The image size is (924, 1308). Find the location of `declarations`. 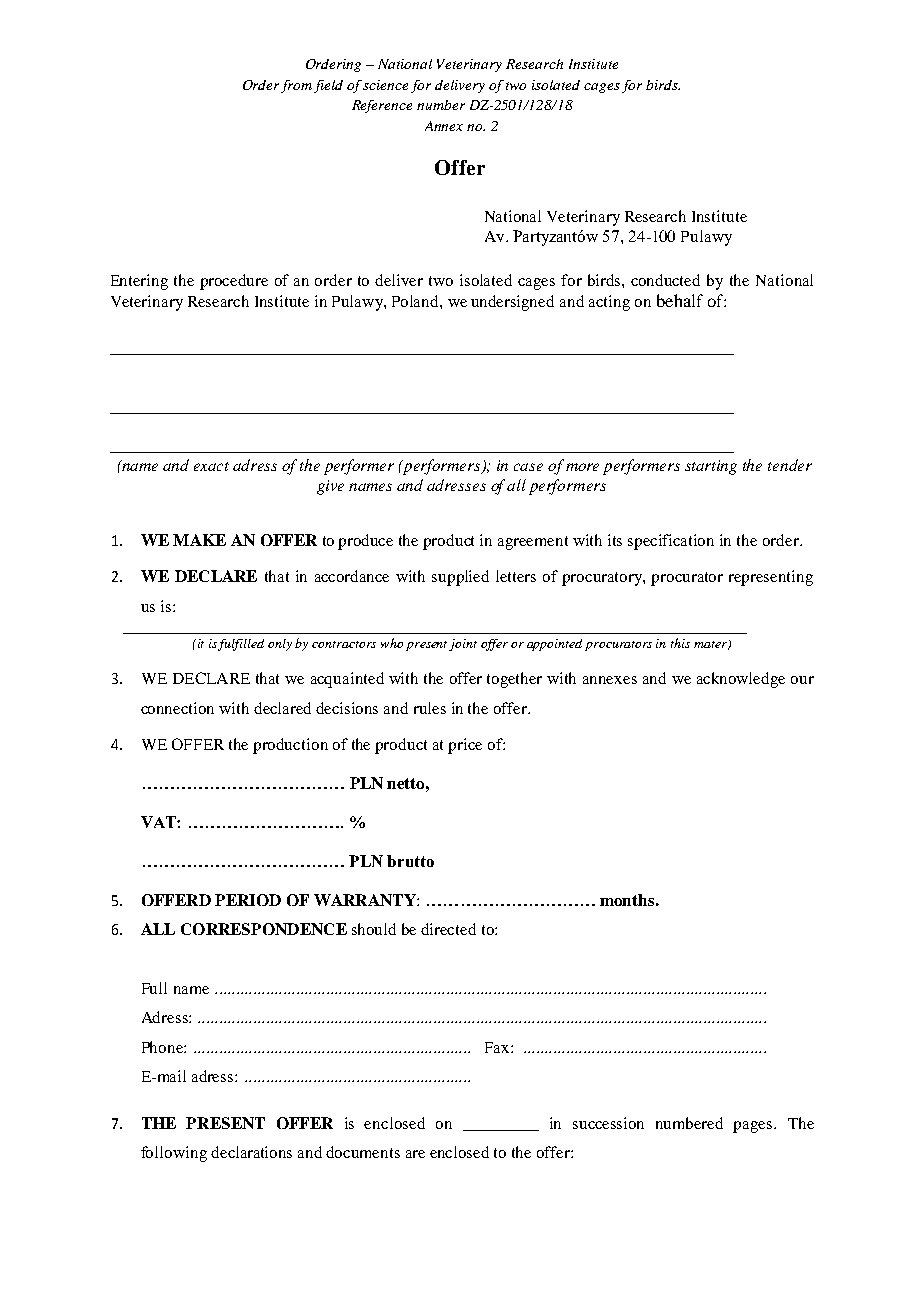

declarations is located at coordinates (251, 1152).
